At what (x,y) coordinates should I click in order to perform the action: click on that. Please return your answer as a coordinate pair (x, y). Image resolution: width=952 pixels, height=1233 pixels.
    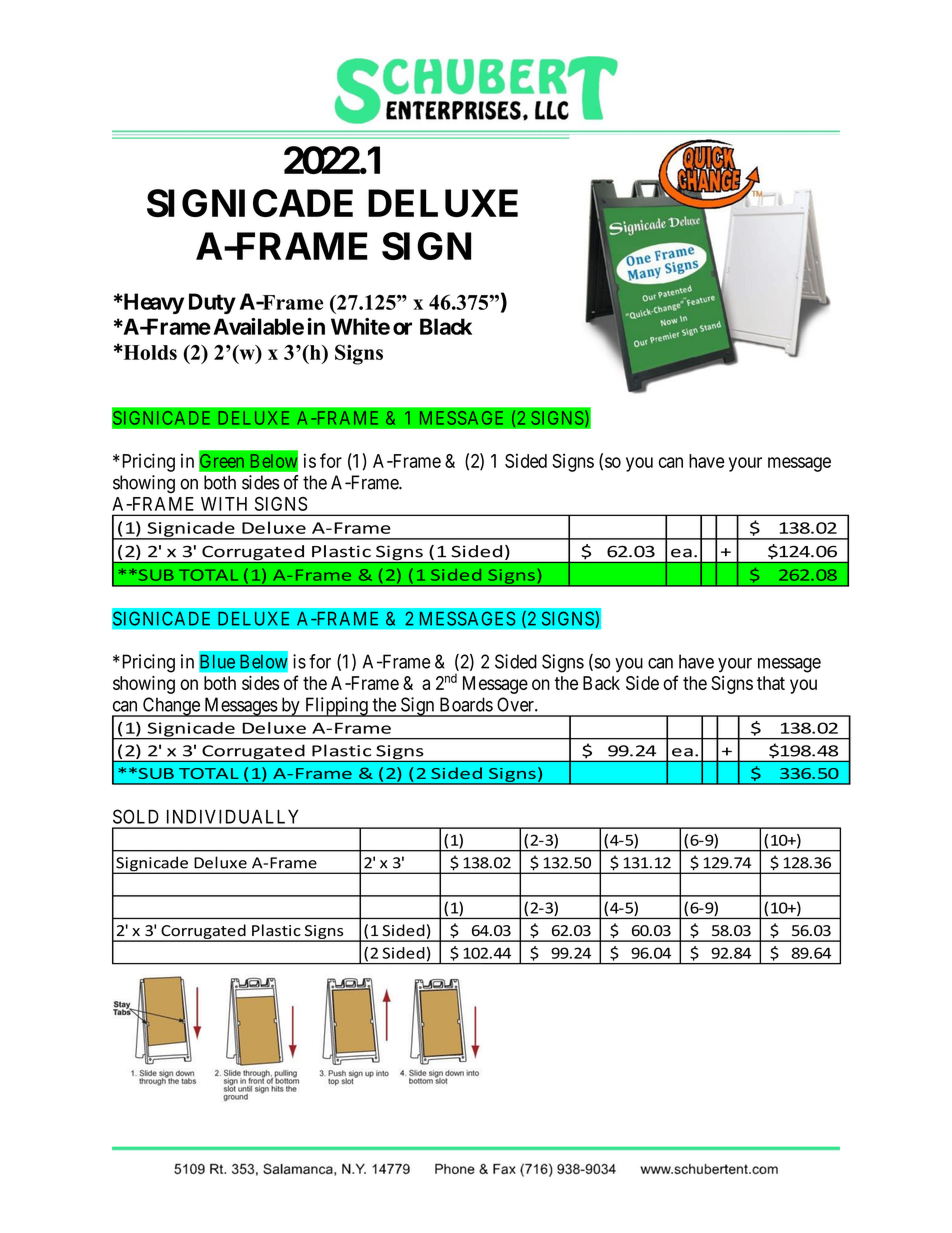
    Looking at the image, I should click on (771, 683).
